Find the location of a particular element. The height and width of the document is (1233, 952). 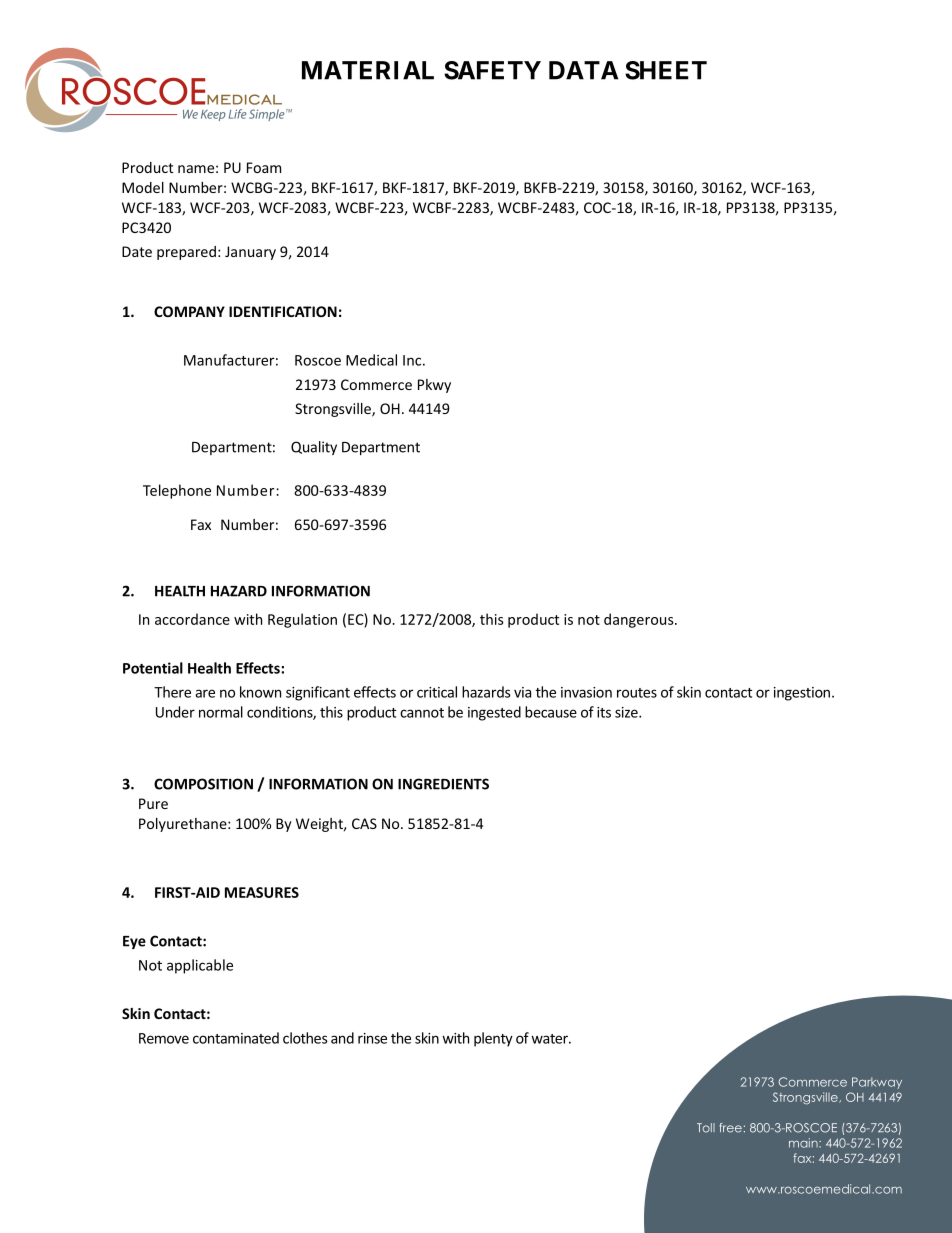

via is located at coordinates (522, 692).
